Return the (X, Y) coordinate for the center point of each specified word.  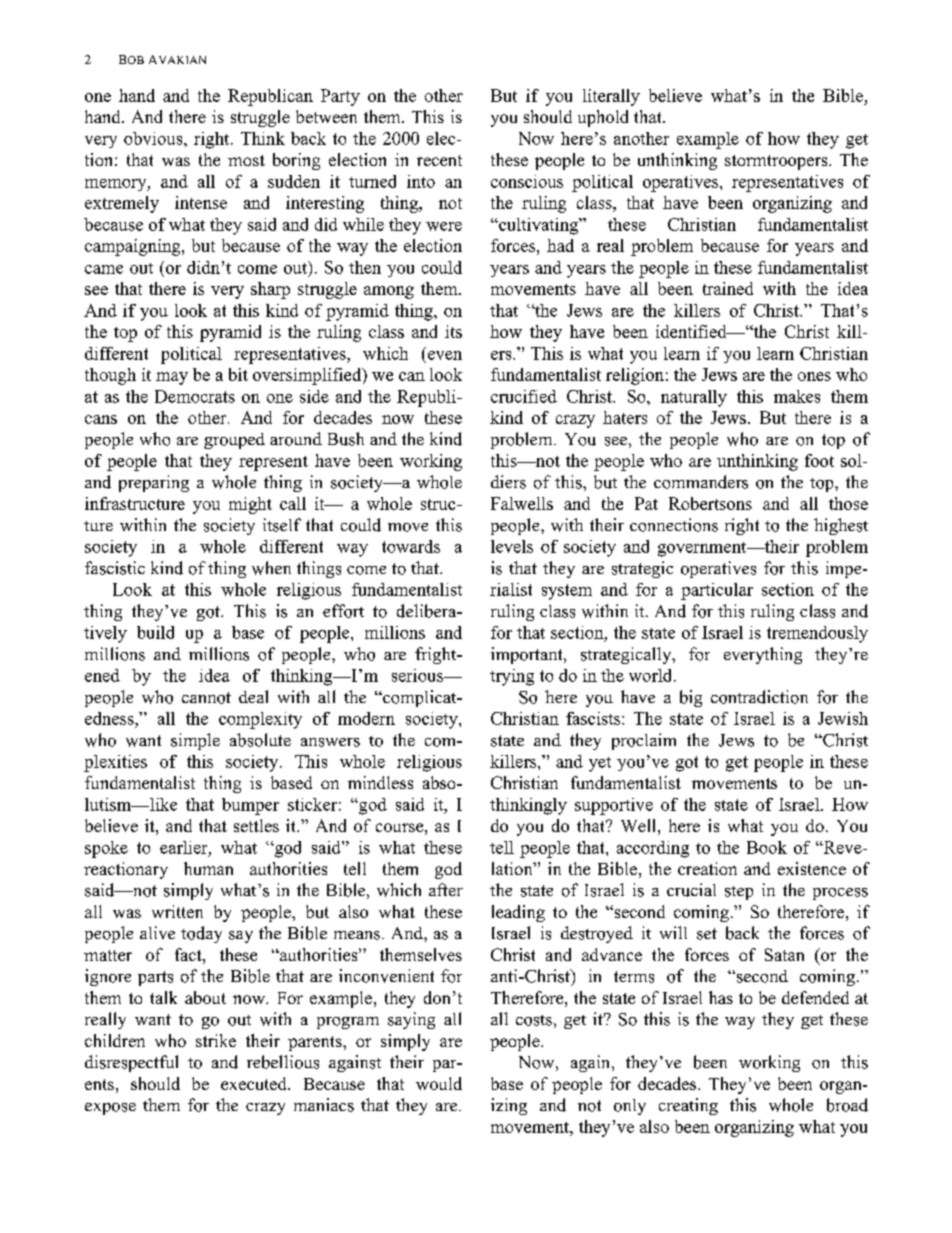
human (208, 868)
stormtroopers (777, 162)
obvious (154, 138)
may (172, 378)
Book (767, 847)
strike (216, 1040)
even (445, 355)
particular (717, 591)
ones (814, 376)
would (439, 1083)
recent (439, 160)
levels (512, 546)
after (446, 889)
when (271, 568)
